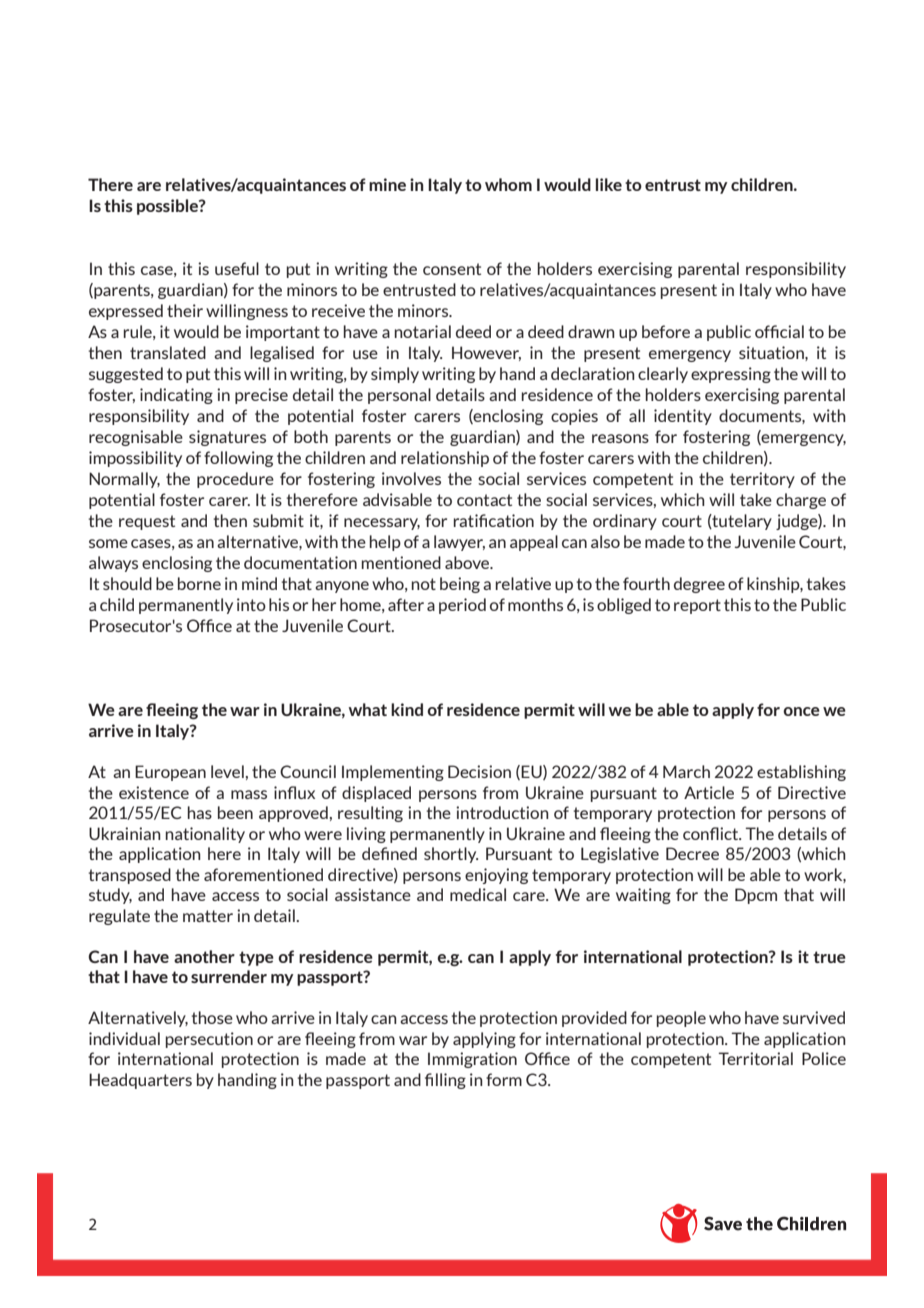  I want to click on like, so click(609, 184).
